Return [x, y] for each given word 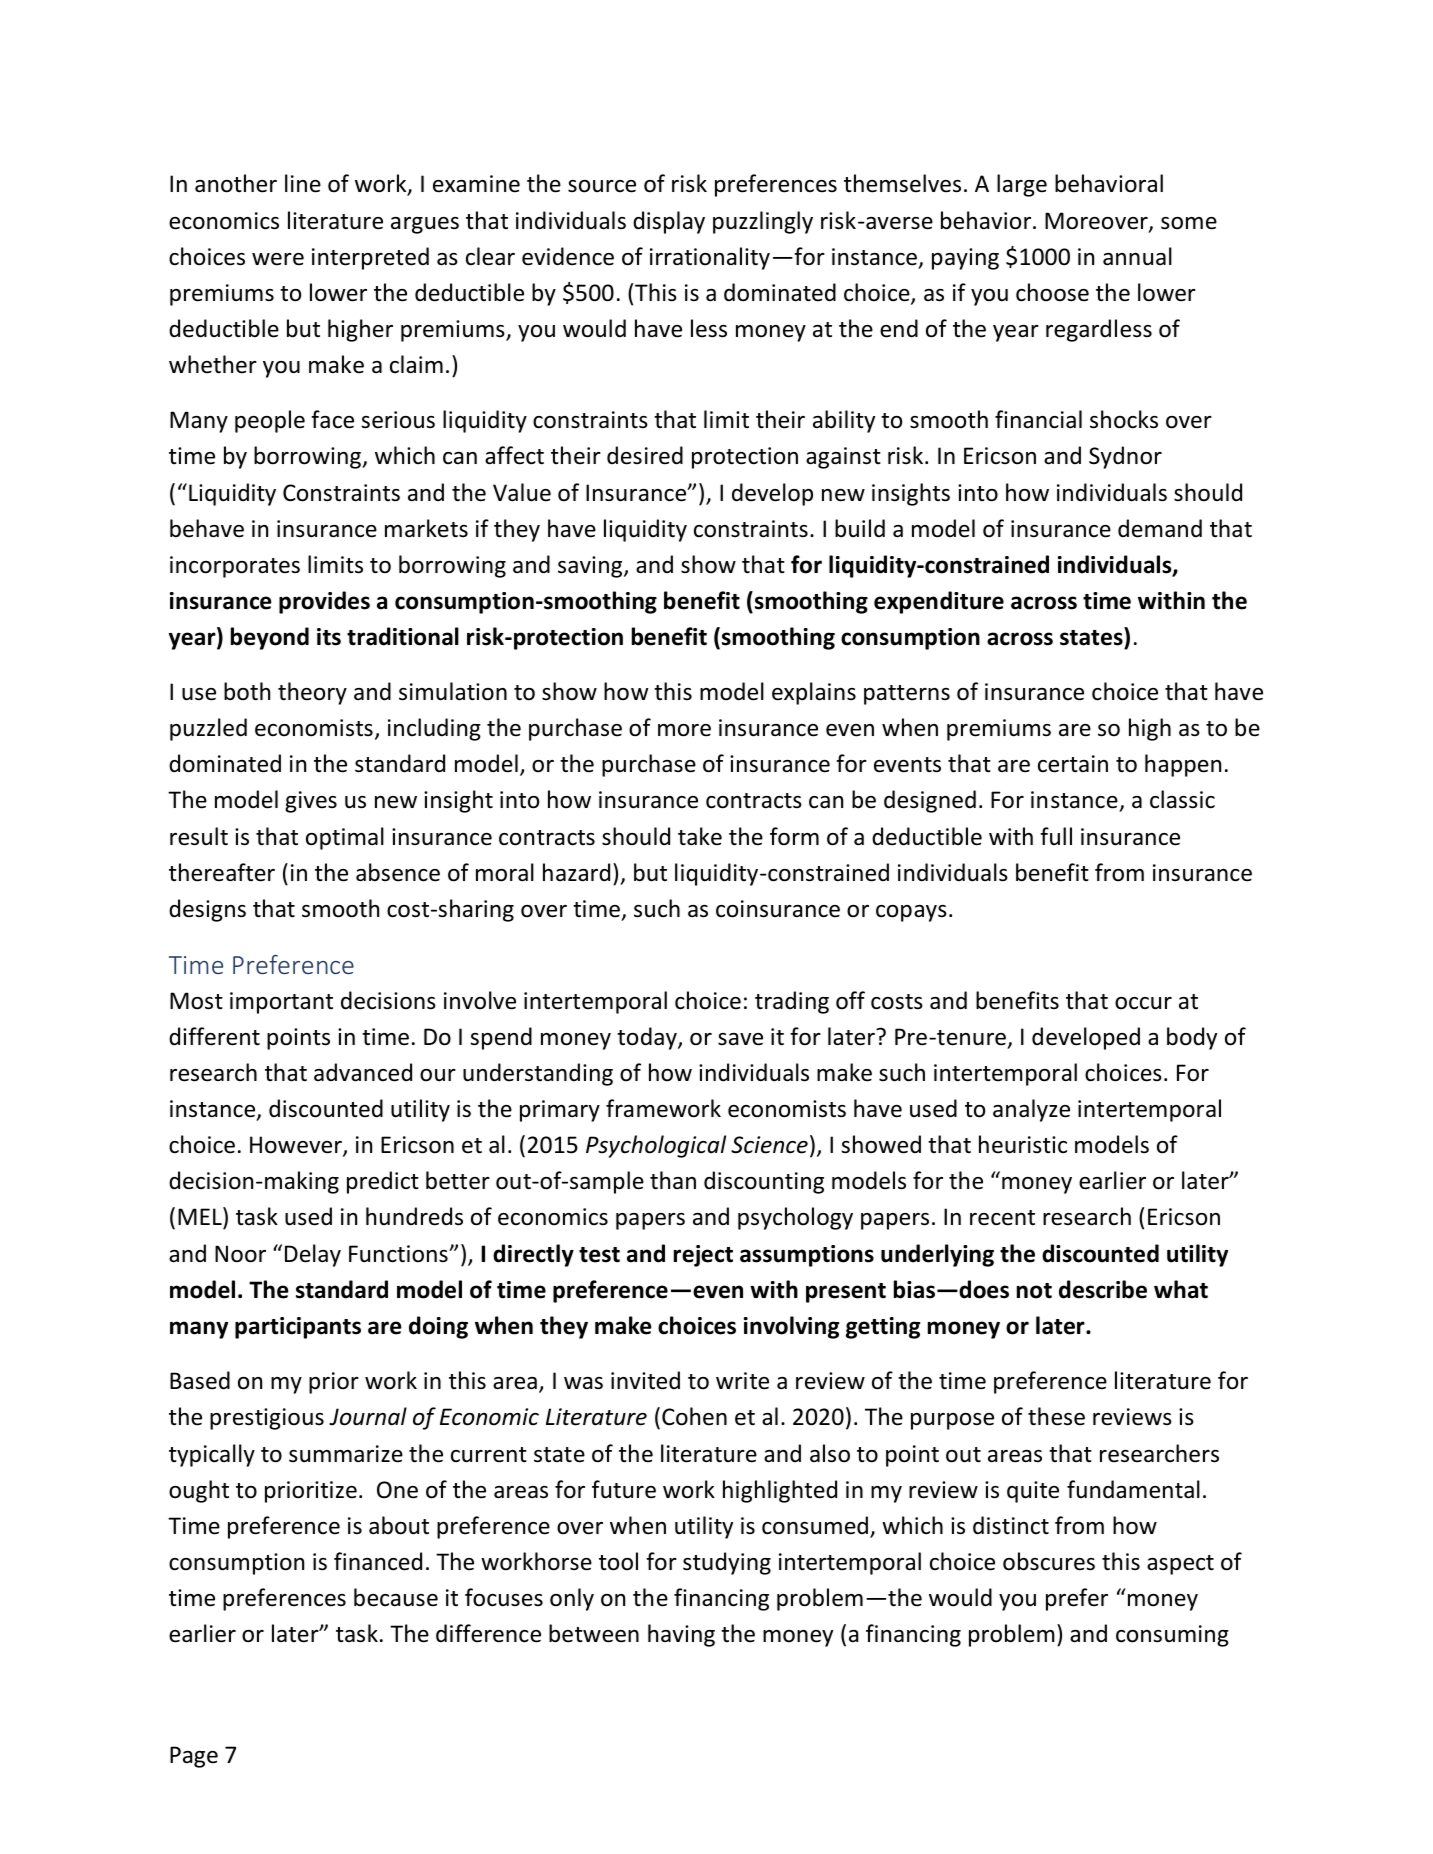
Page [194, 1757]
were [278, 259]
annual [1137, 256]
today [648, 1038]
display [669, 222]
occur [1143, 1003]
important [281, 1003]
